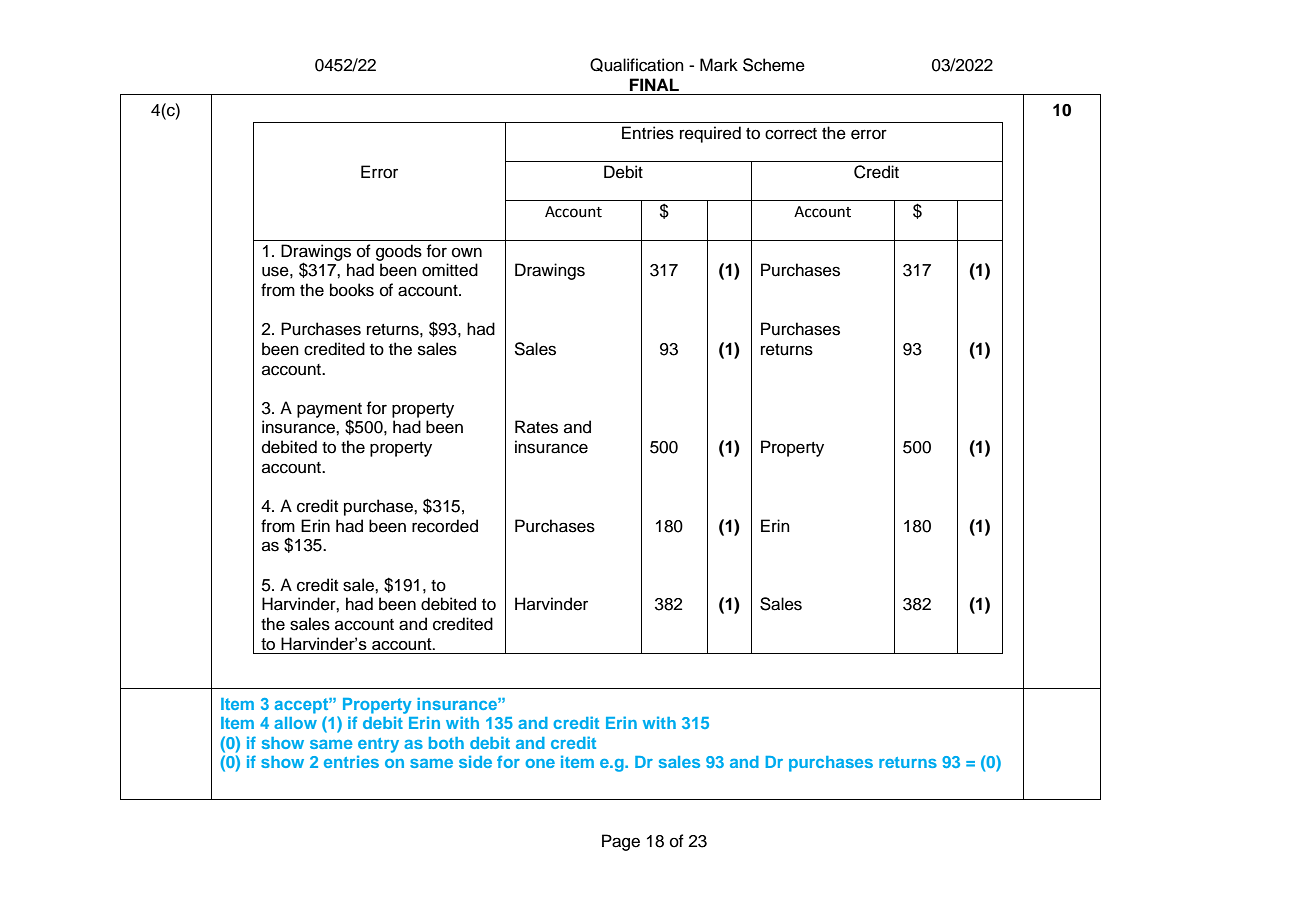  Describe the element at coordinates (637, 65) in the image. I see `Qualification` at that location.
